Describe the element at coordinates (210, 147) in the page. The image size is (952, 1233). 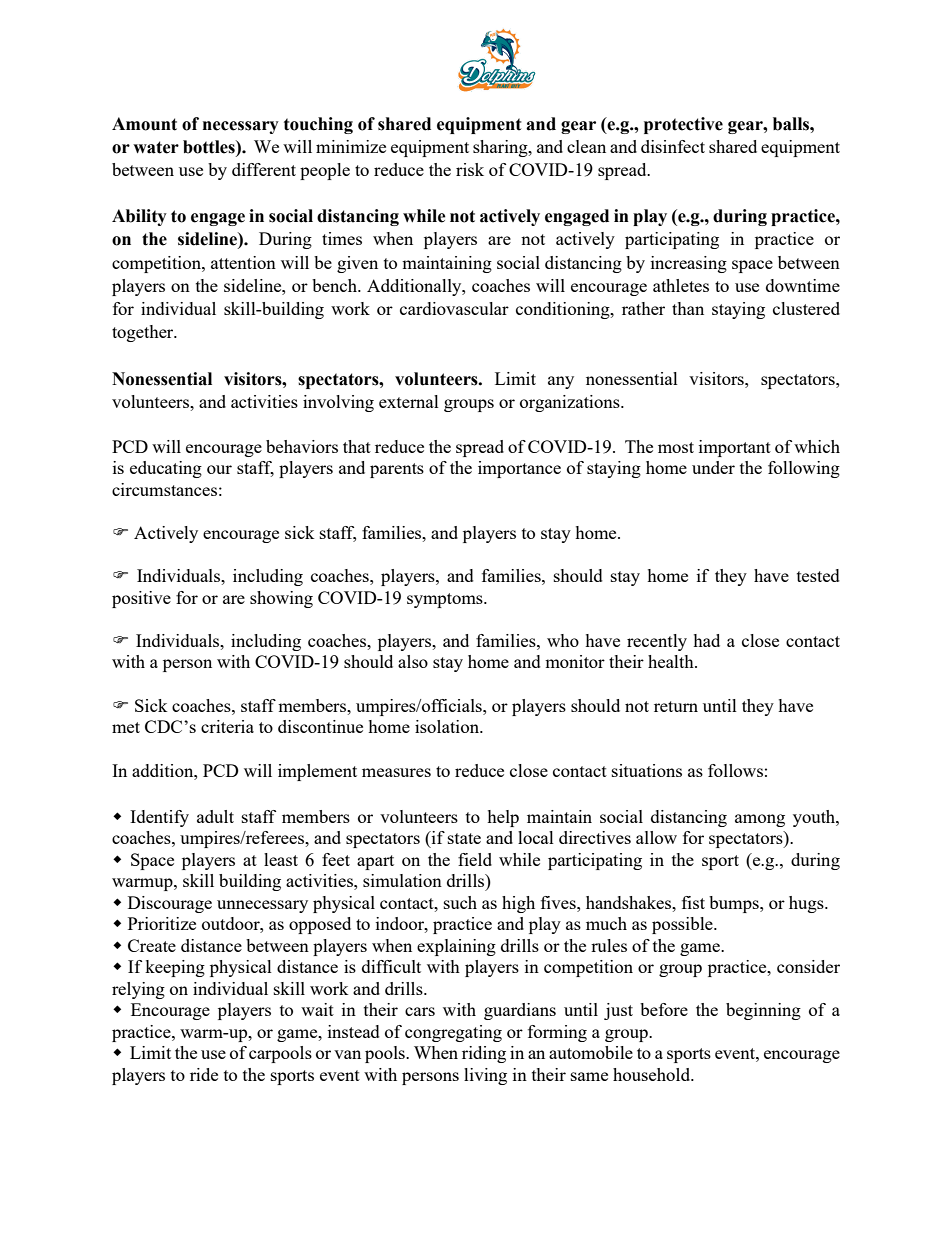
I see `bottles` at that location.
